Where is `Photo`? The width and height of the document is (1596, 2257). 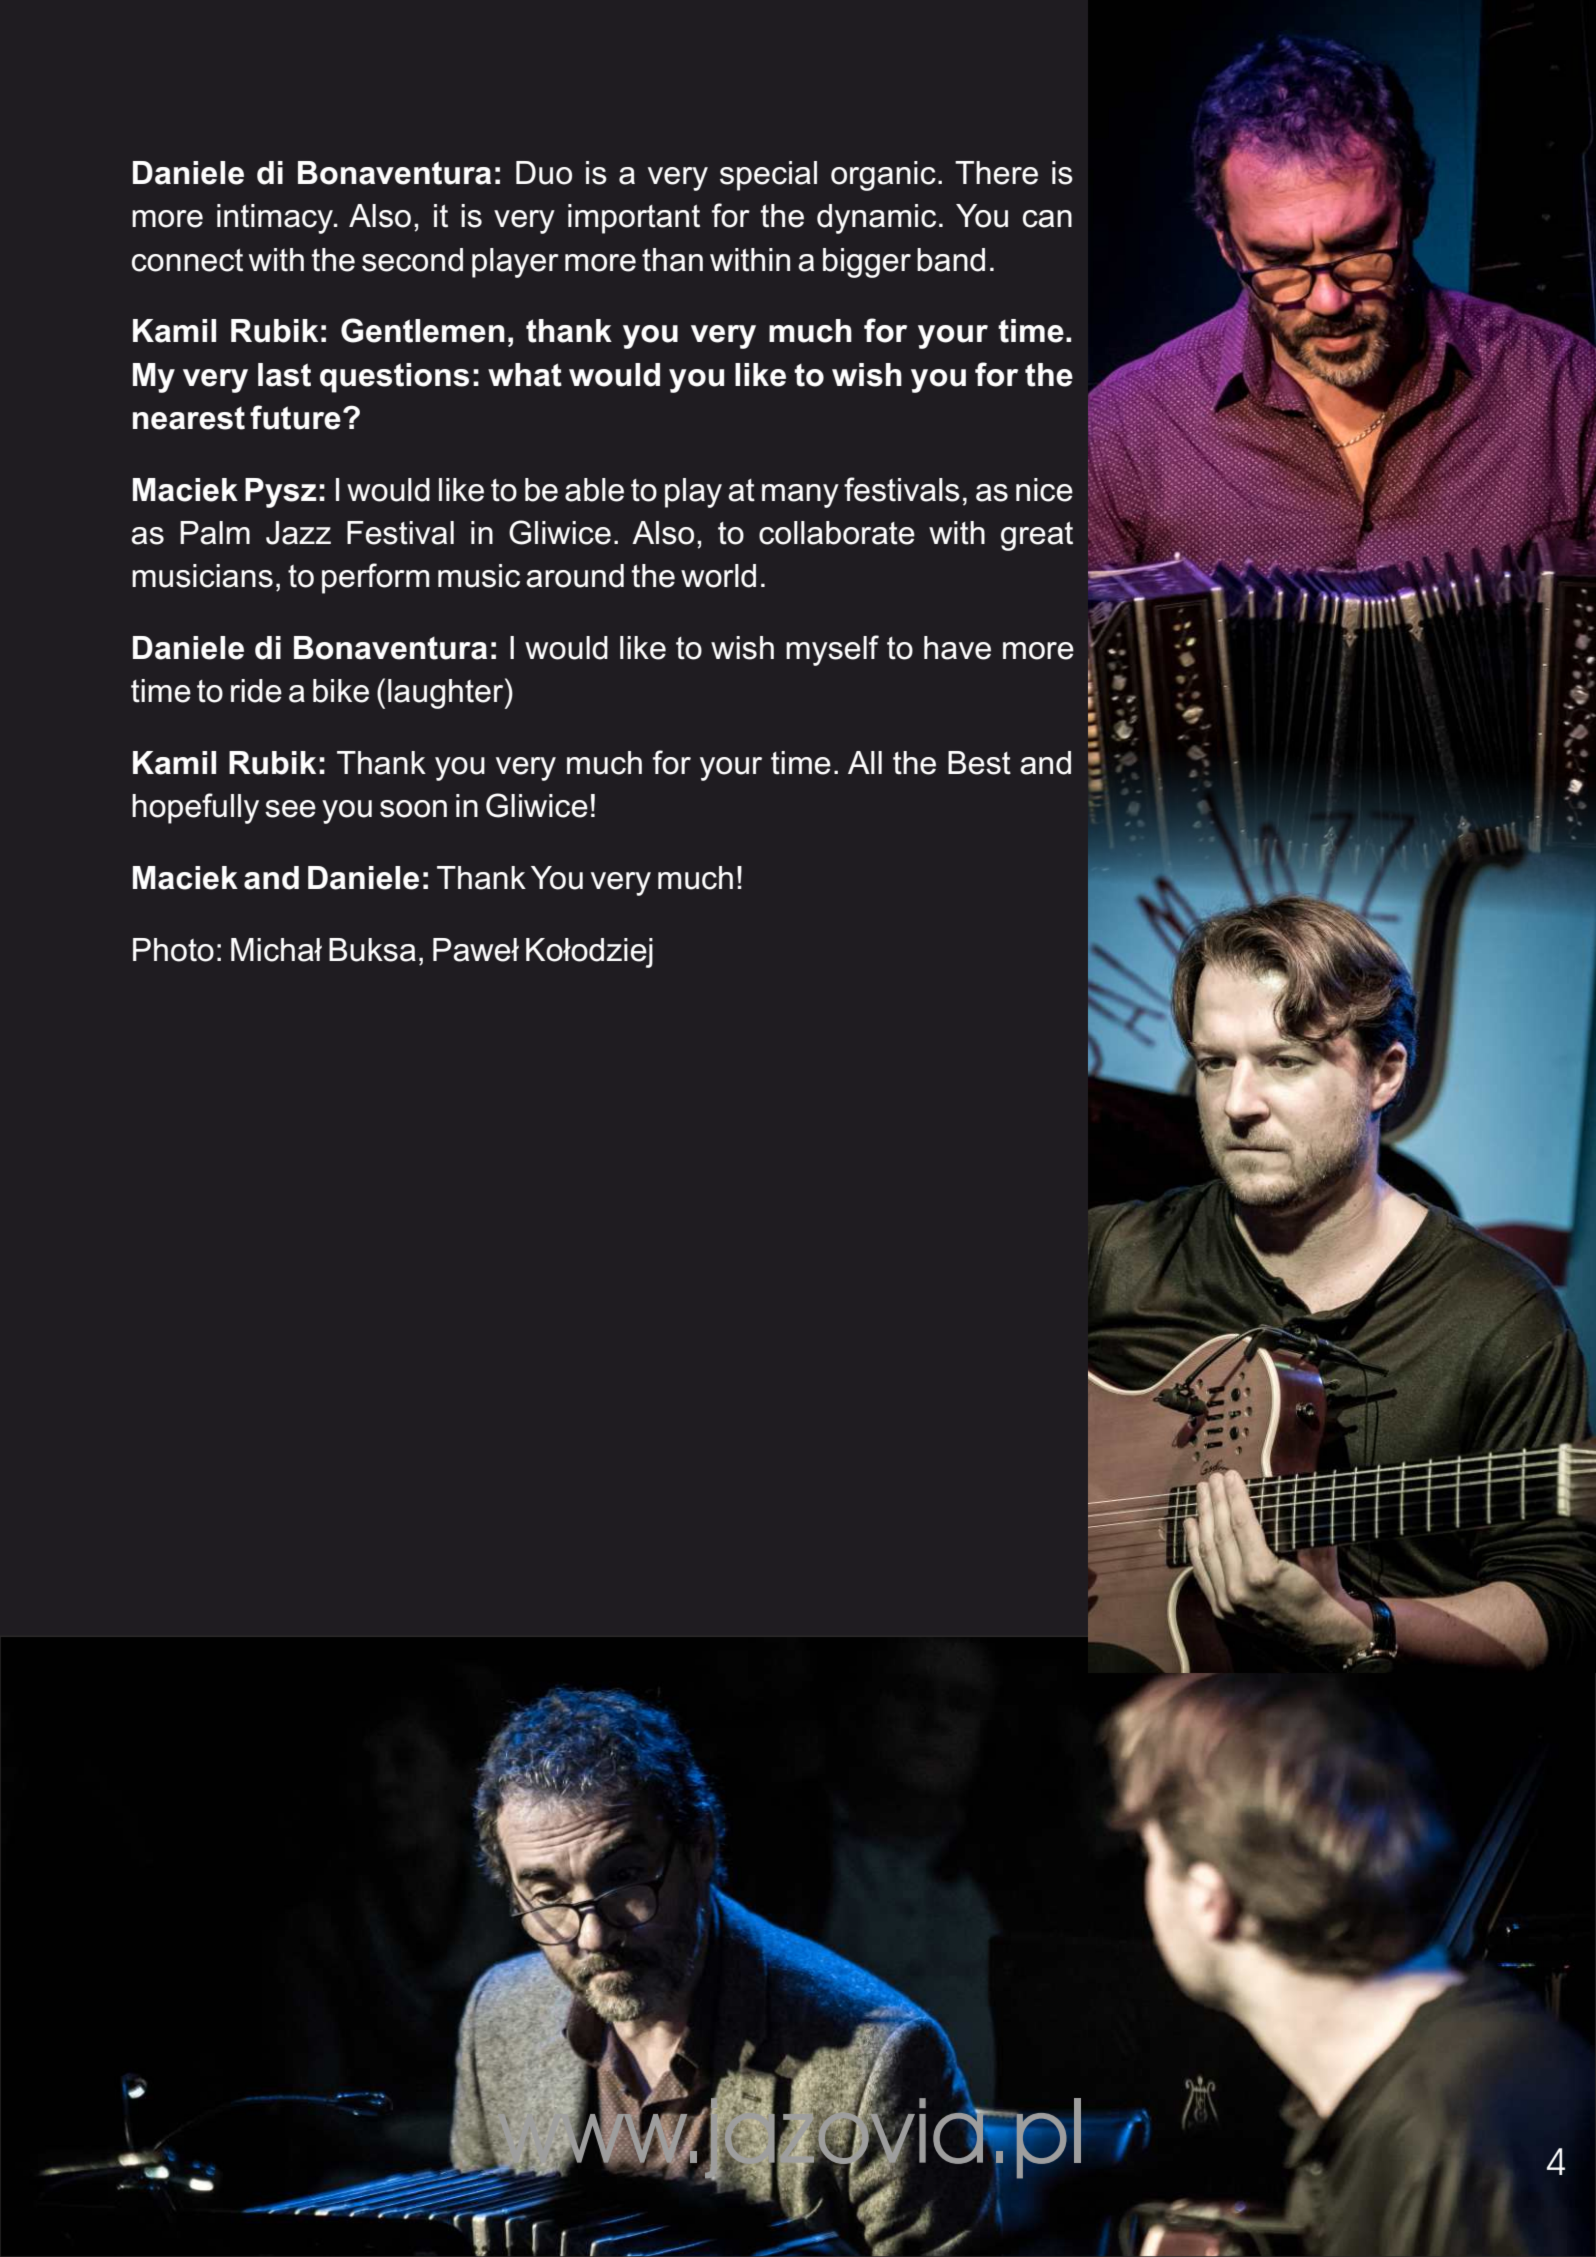
Photo is located at coordinates (173, 950).
